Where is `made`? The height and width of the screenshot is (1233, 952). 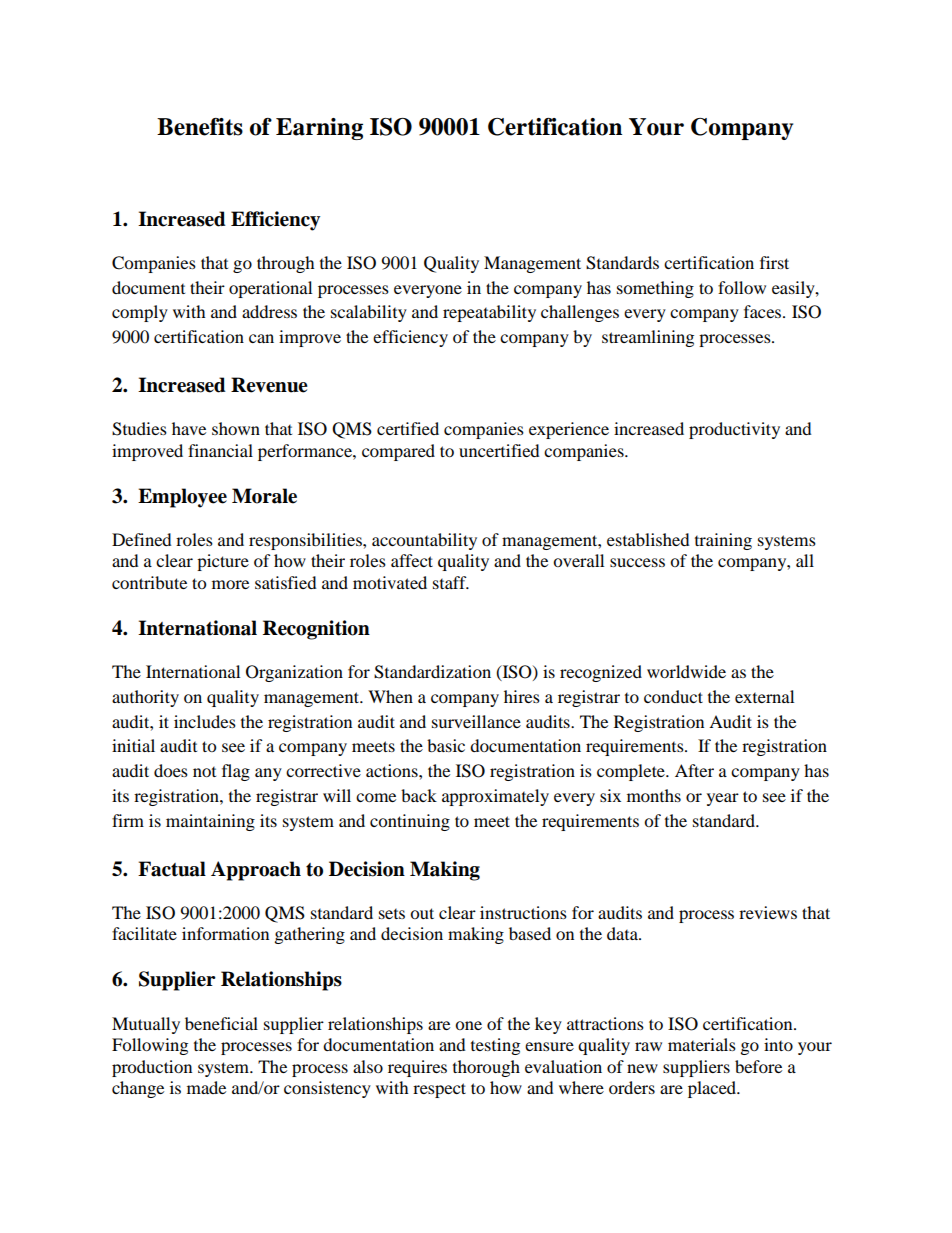
made is located at coordinates (206, 1087).
